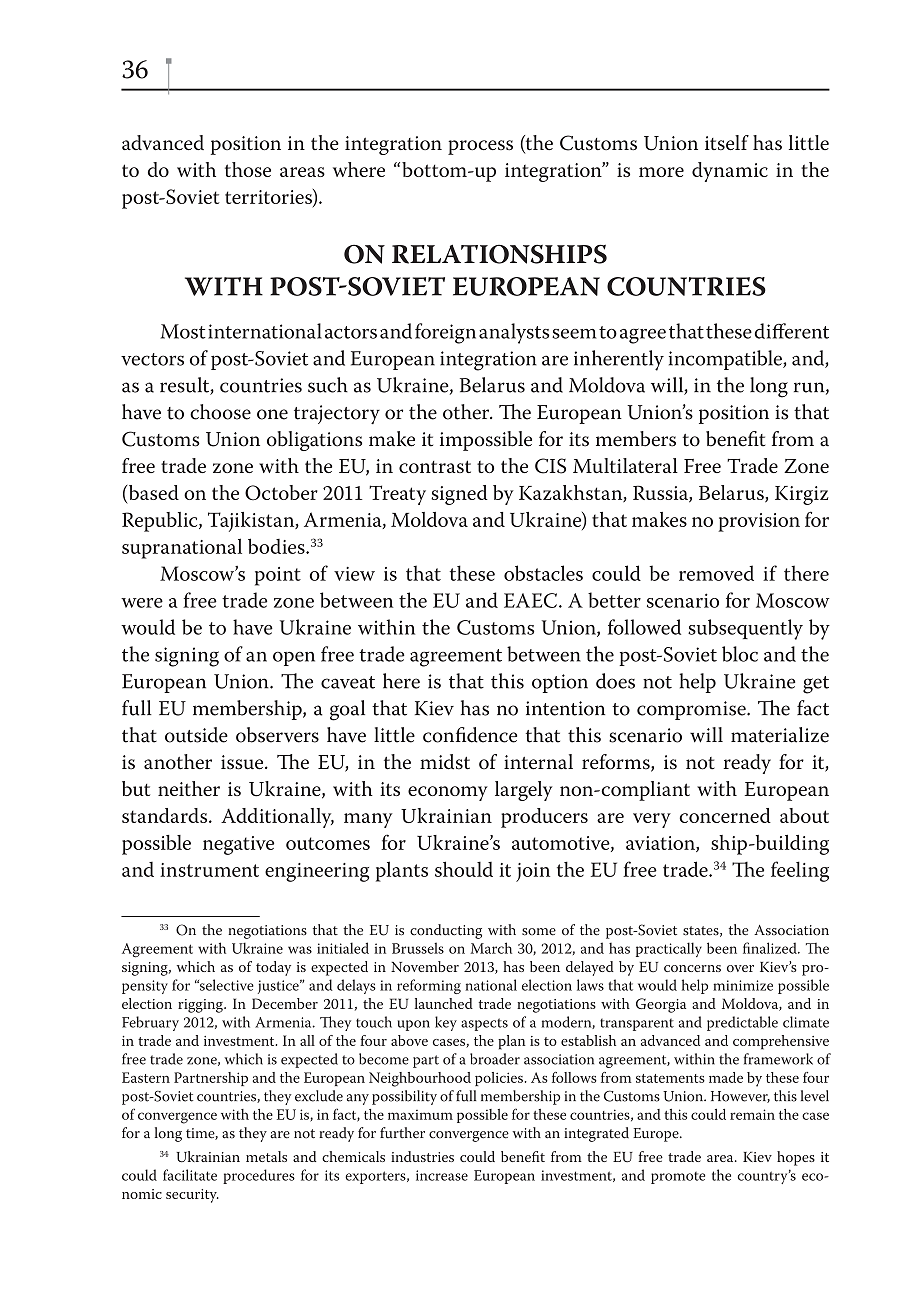 Image resolution: width=924 pixels, height=1308 pixels. Describe the element at coordinates (220, 412) in the document. I see `choose` at that location.
